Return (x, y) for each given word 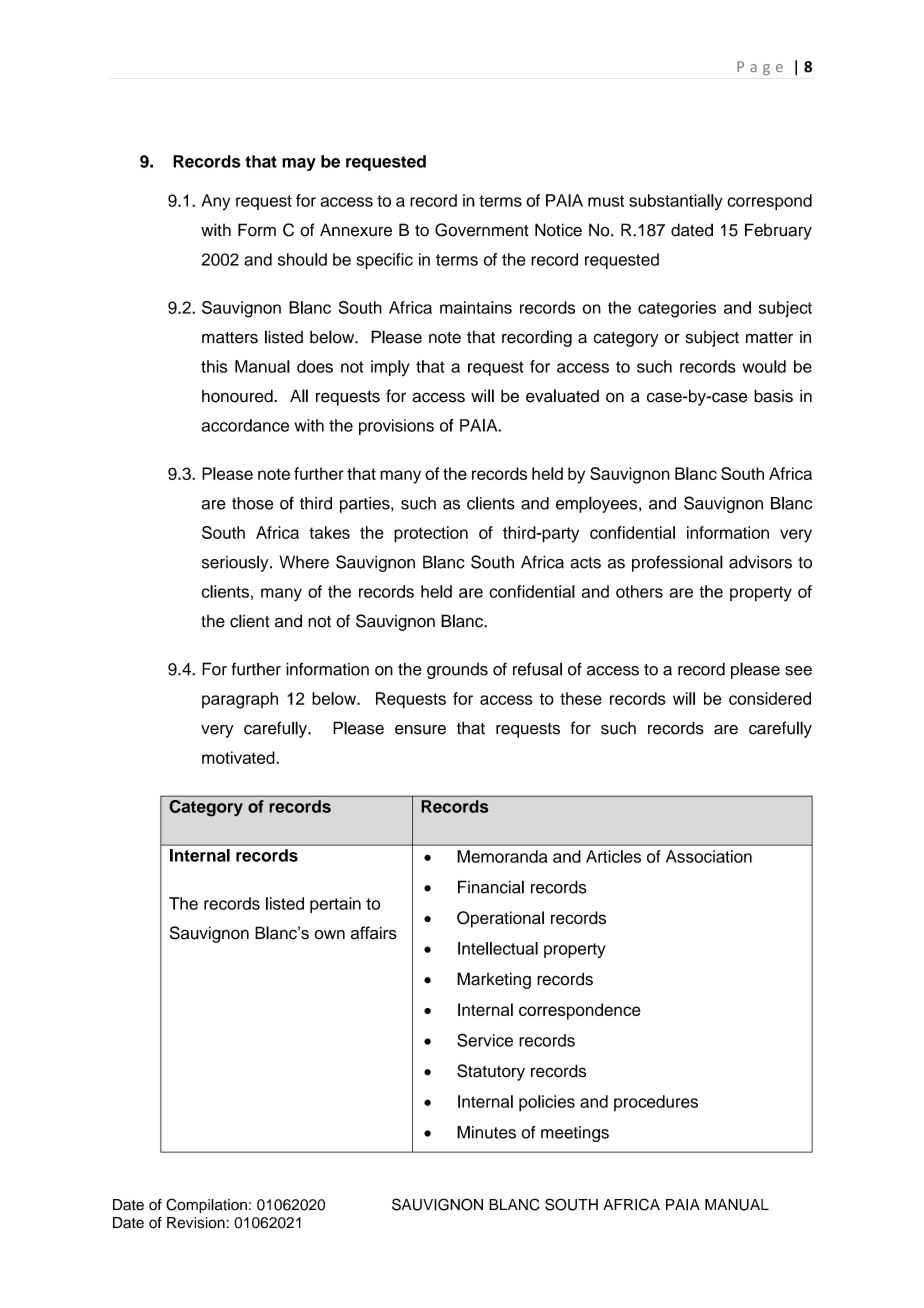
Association (709, 856)
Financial (491, 887)
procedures (656, 1103)
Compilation (206, 1206)
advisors (760, 562)
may (299, 164)
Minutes (486, 1132)
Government (482, 230)
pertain (335, 905)
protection (431, 534)
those (252, 503)
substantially (676, 202)
